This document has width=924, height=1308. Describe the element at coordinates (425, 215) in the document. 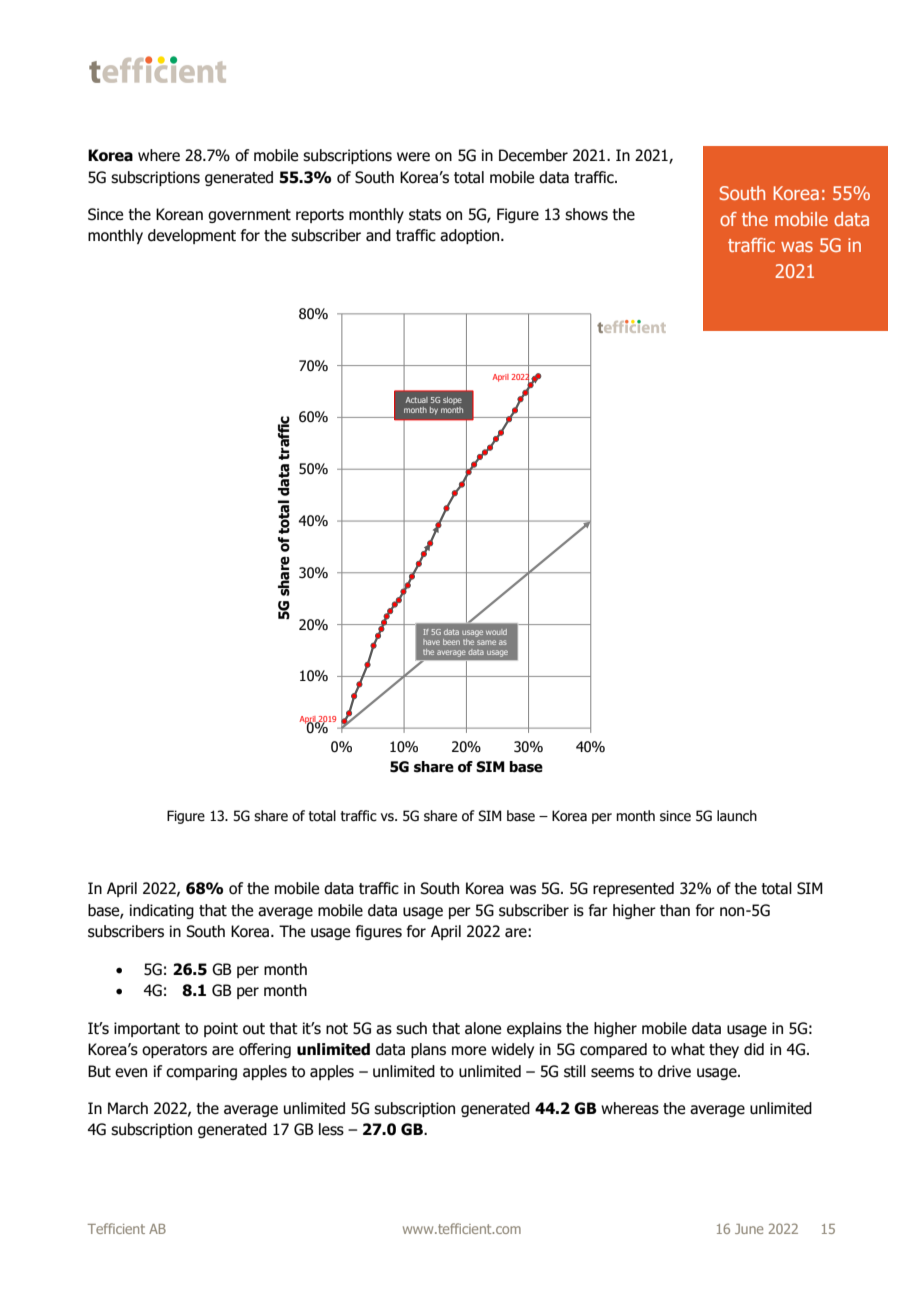

I see `stats` at that location.
